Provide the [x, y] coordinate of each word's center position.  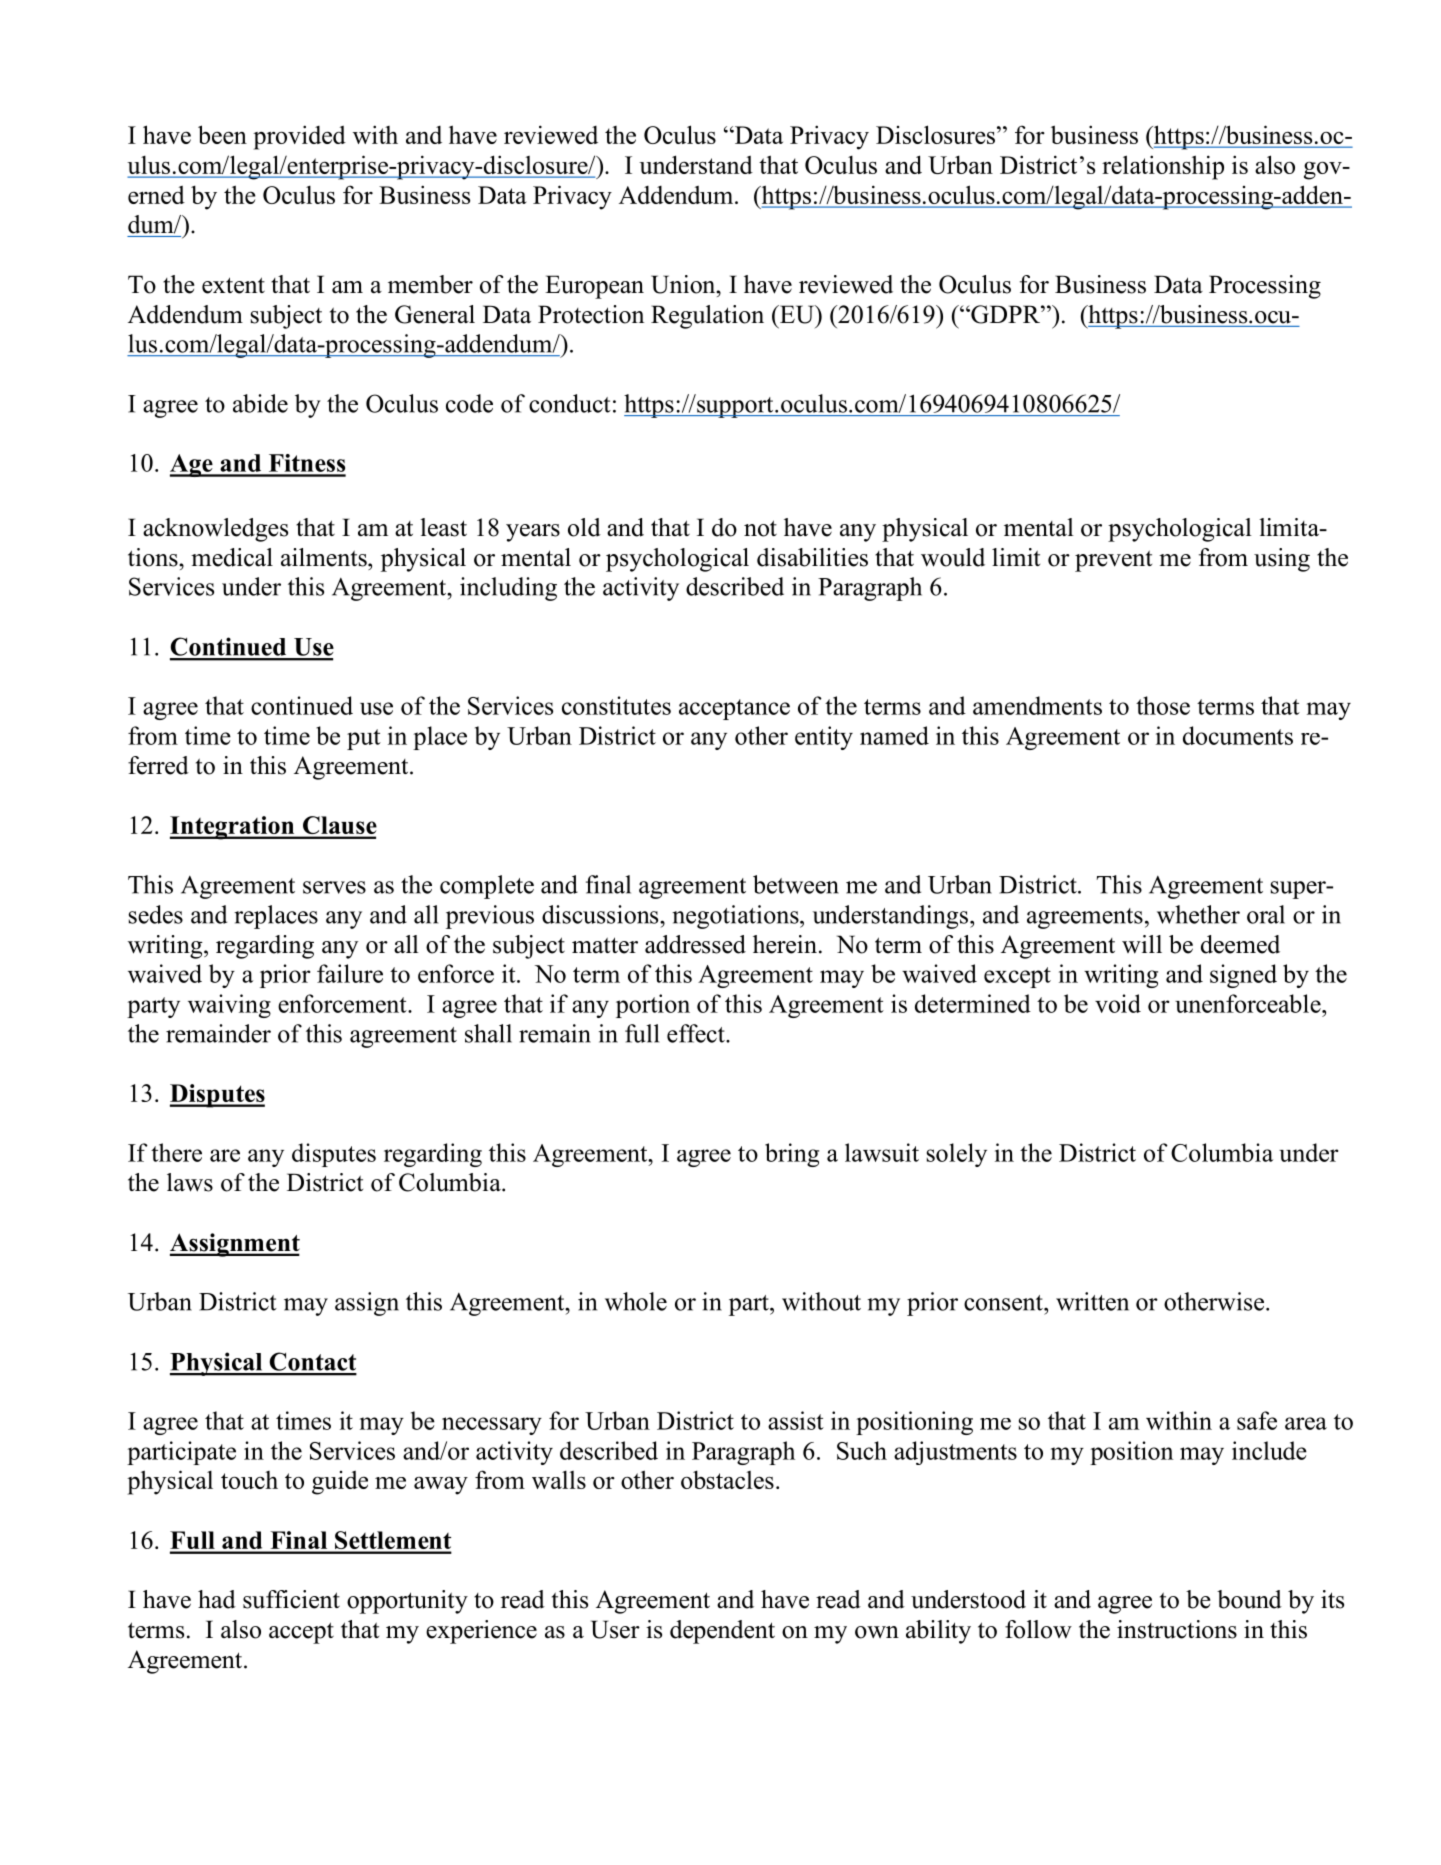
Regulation [707, 317]
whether [1198, 914]
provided [299, 137]
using [1282, 560]
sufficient [291, 1599]
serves [334, 887]
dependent [722, 1632]
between [796, 884]
